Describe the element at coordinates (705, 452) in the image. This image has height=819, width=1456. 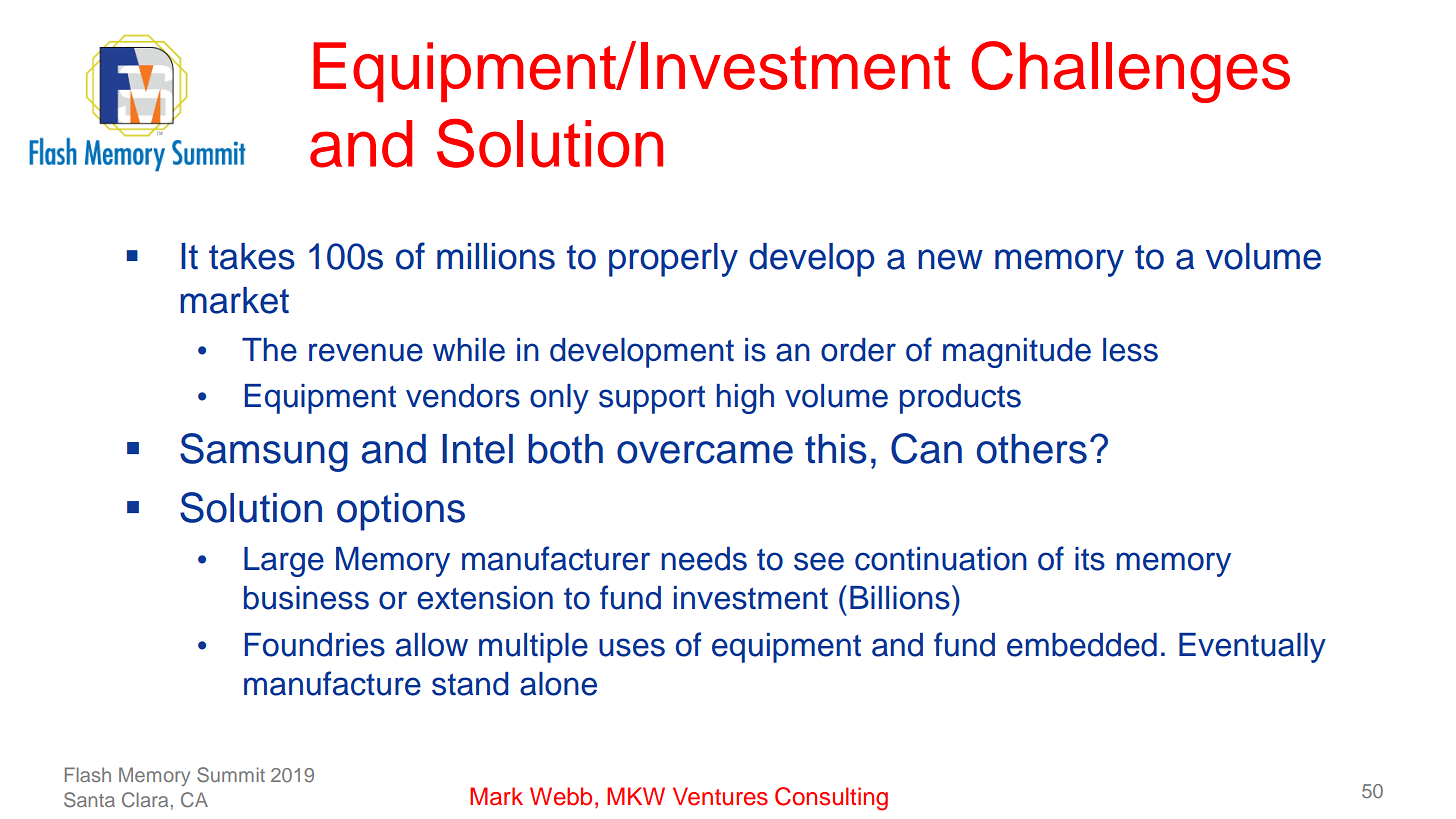
I see `overcame` at that location.
